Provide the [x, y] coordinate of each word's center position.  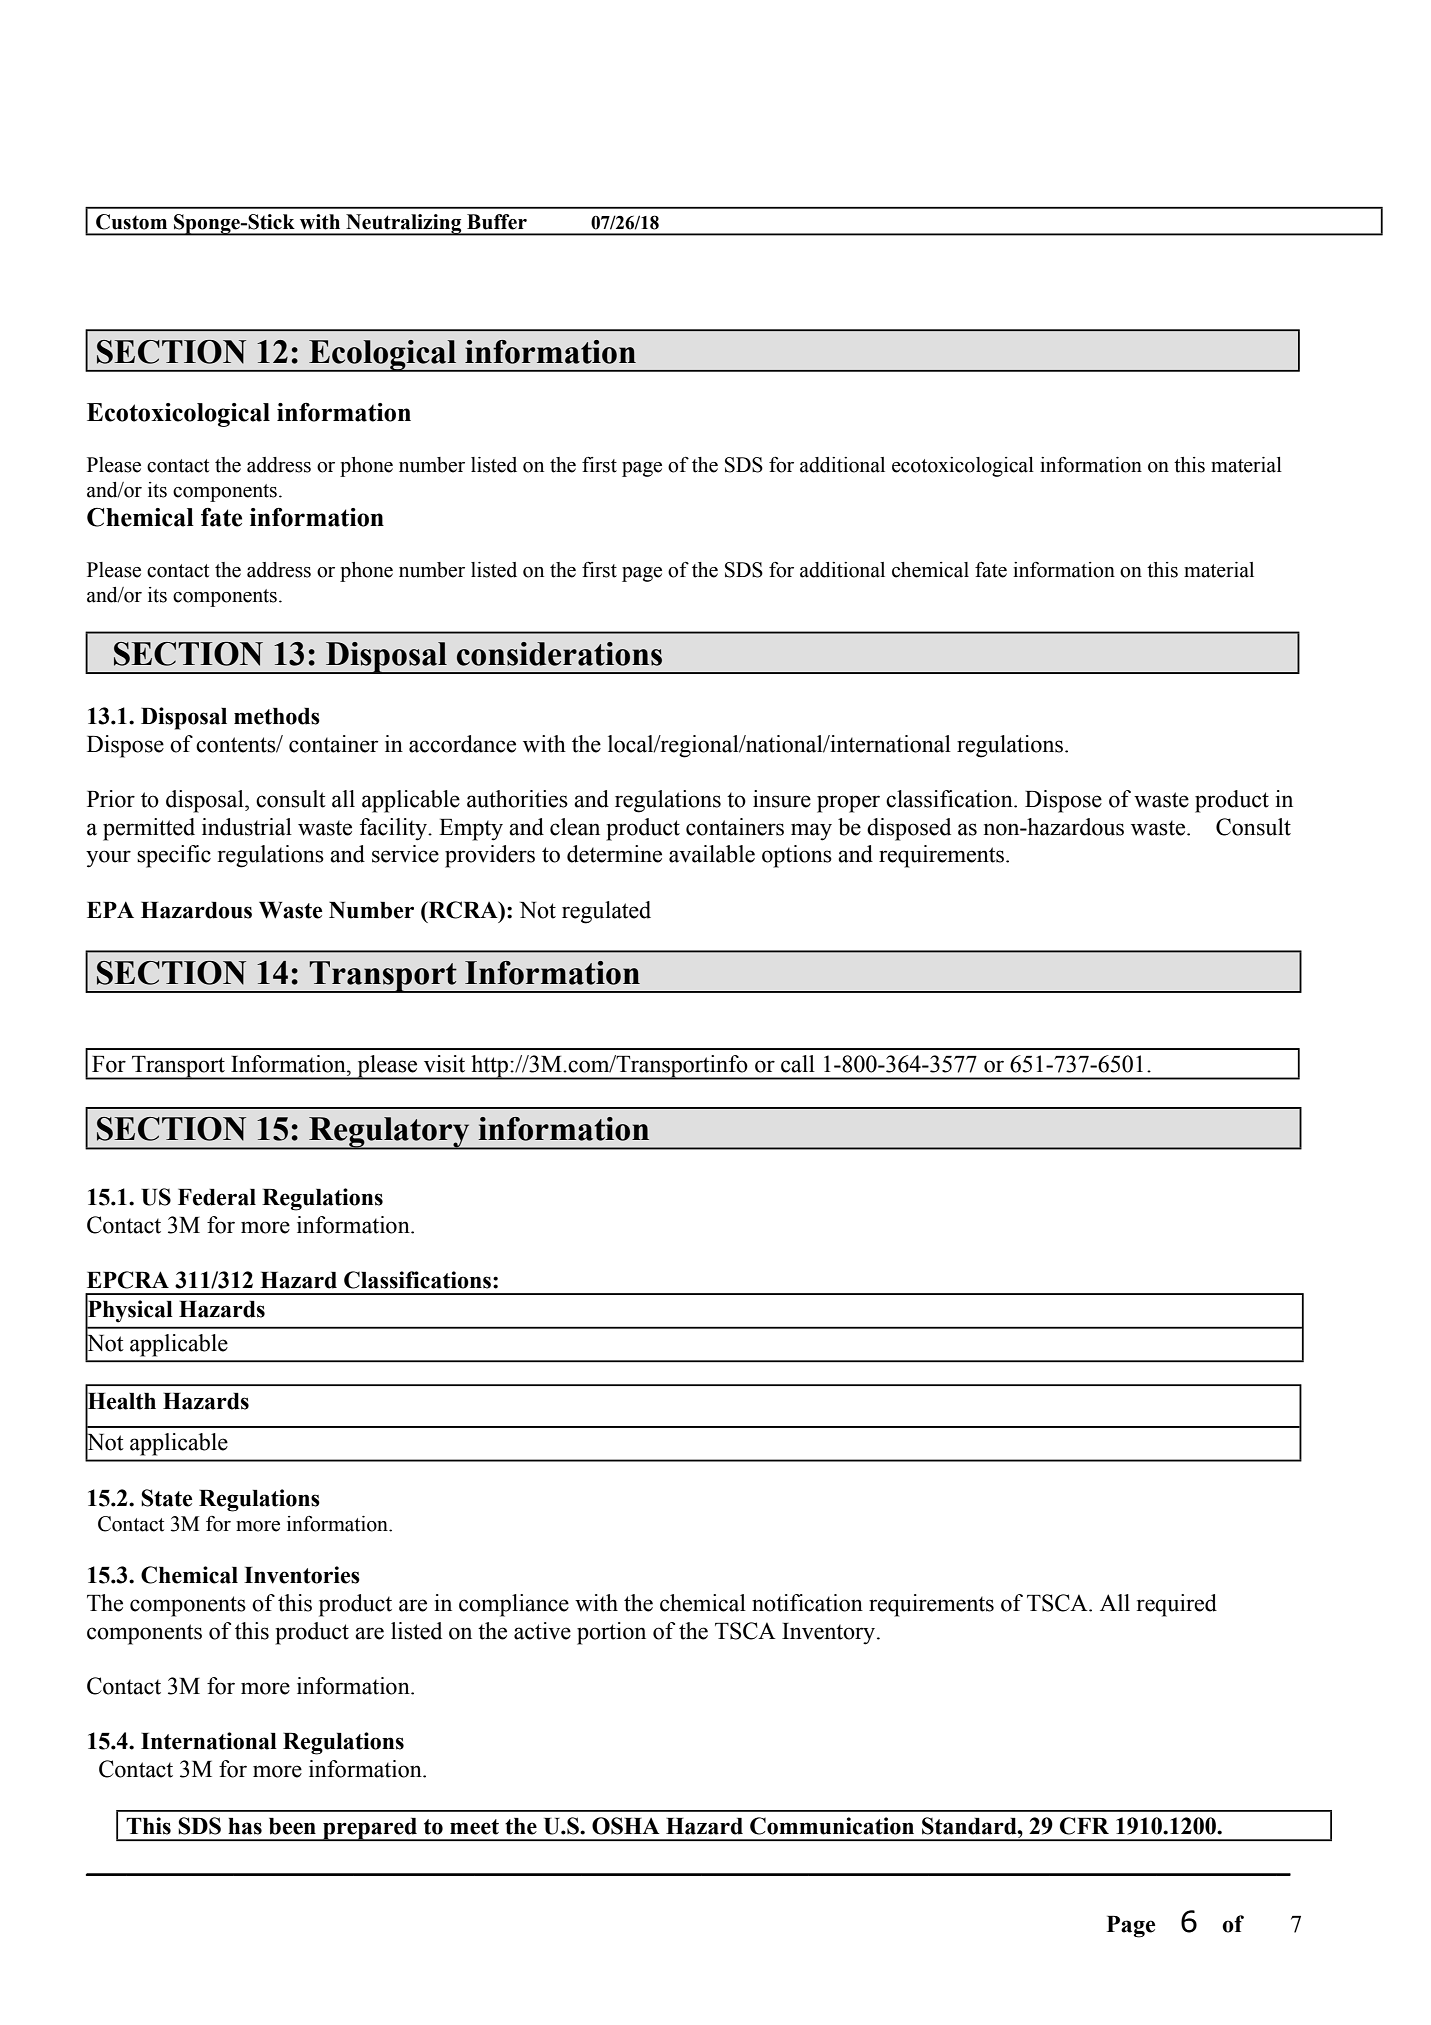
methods [277, 716]
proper [848, 804]
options [797, 856]
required [1177, 1605]
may [811, 832]
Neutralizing [404, 225]
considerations [559, 654]
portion [611, 1633]
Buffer [497, 222]
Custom [131, 222]
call [798, 1064]
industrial [247, 827]
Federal [217, 1197]
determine [614, 854]
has [245, 1826]
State [166, 1498]
